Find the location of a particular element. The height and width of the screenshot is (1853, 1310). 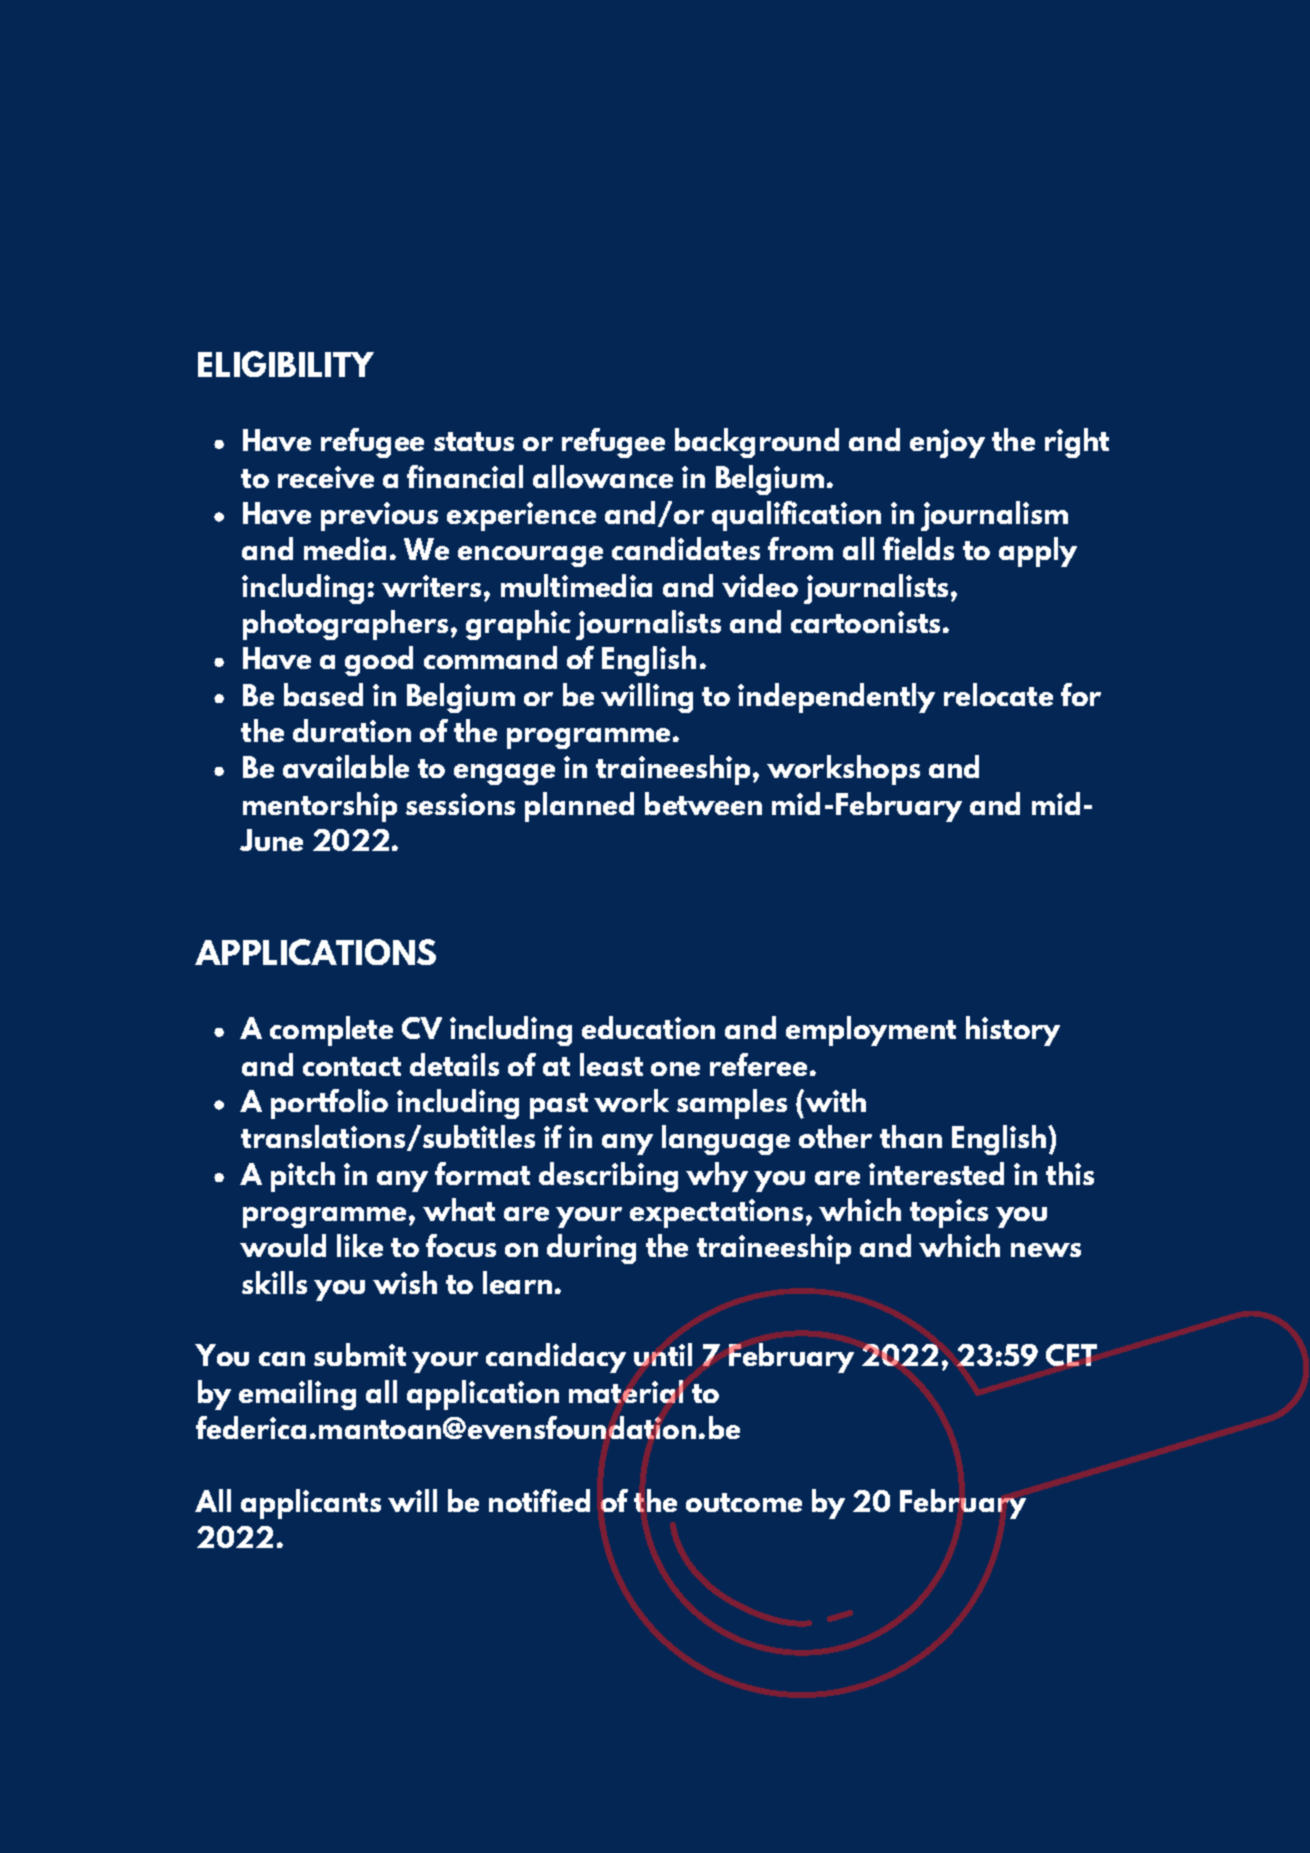

enjoy is located at coordinates (947, 443).
